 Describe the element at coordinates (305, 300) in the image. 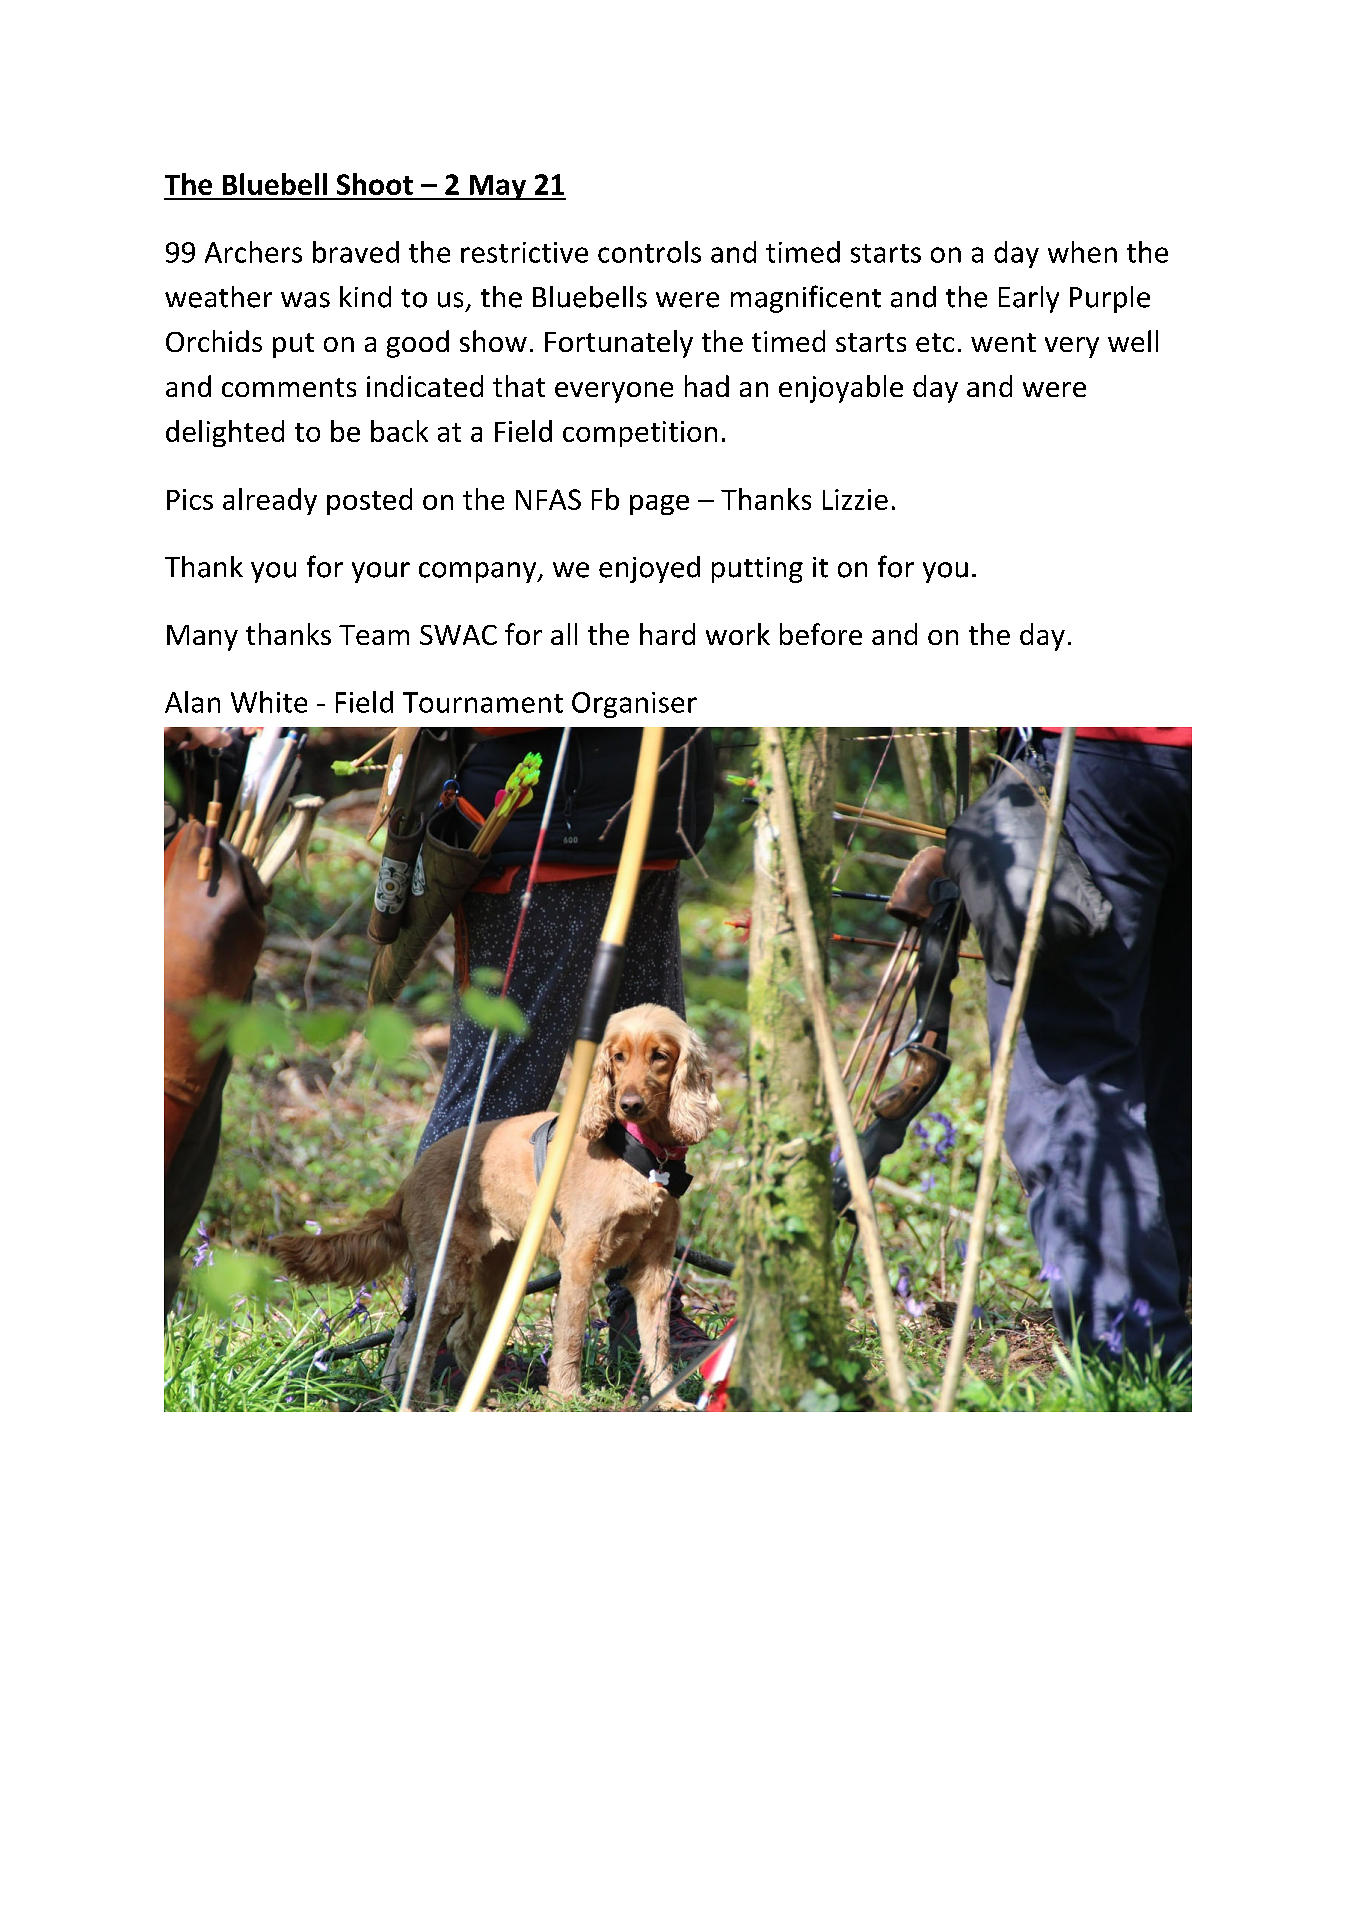

I see `was` at that location.
